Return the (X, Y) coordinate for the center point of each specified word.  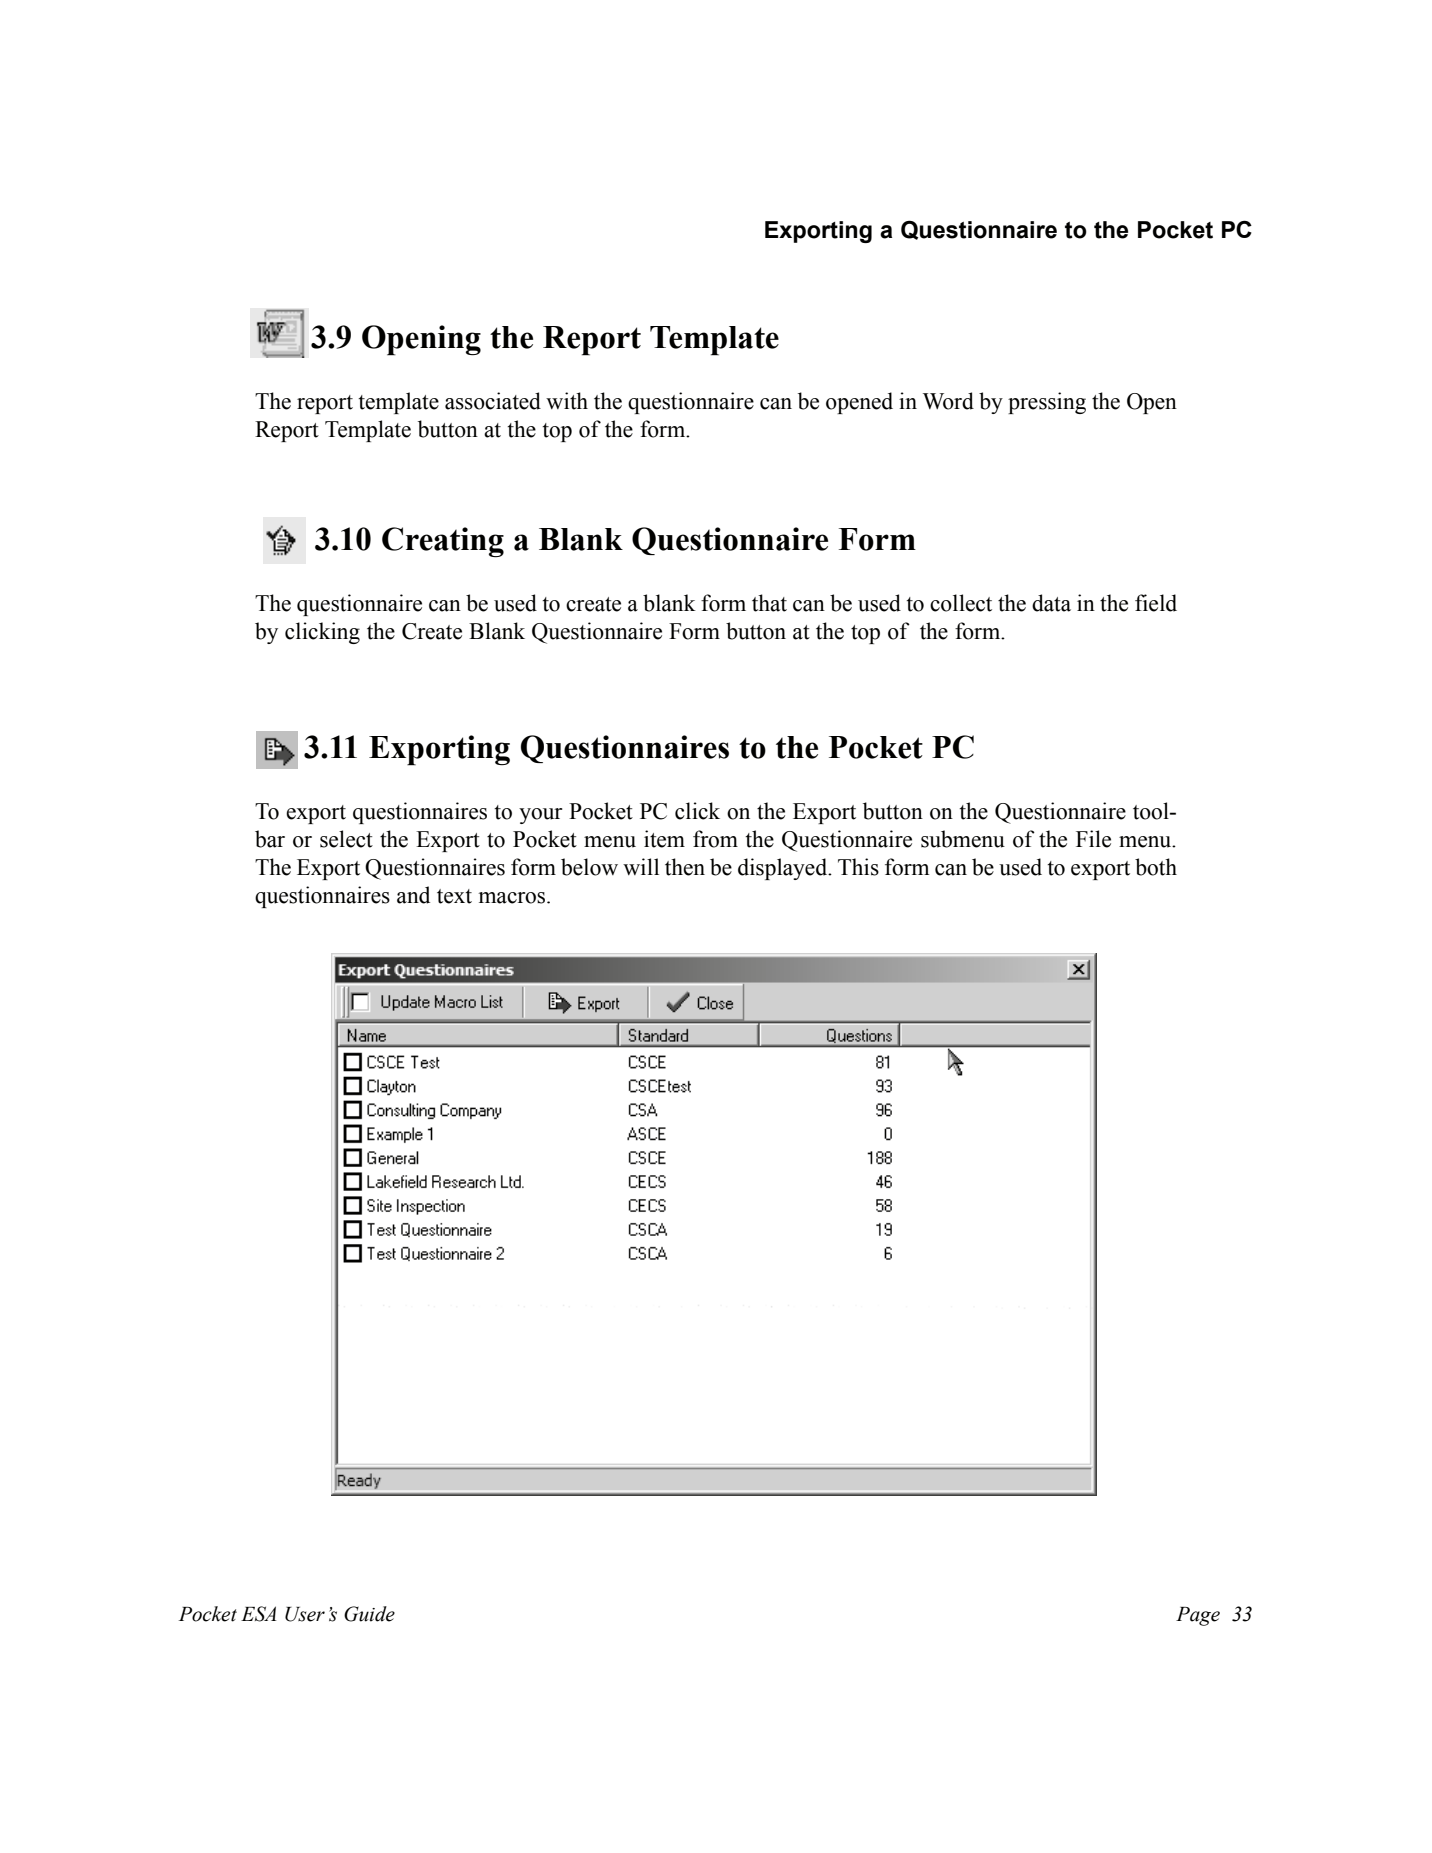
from (715, 839)
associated (493, 401)
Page (1198, 1616)
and (413, 895)
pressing (1047, 403)
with (567, 401)
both (1156, 867)
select (346, 839)
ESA (258, 1614)
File (1093, 839)
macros (513, 898)
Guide (369, 1614)
